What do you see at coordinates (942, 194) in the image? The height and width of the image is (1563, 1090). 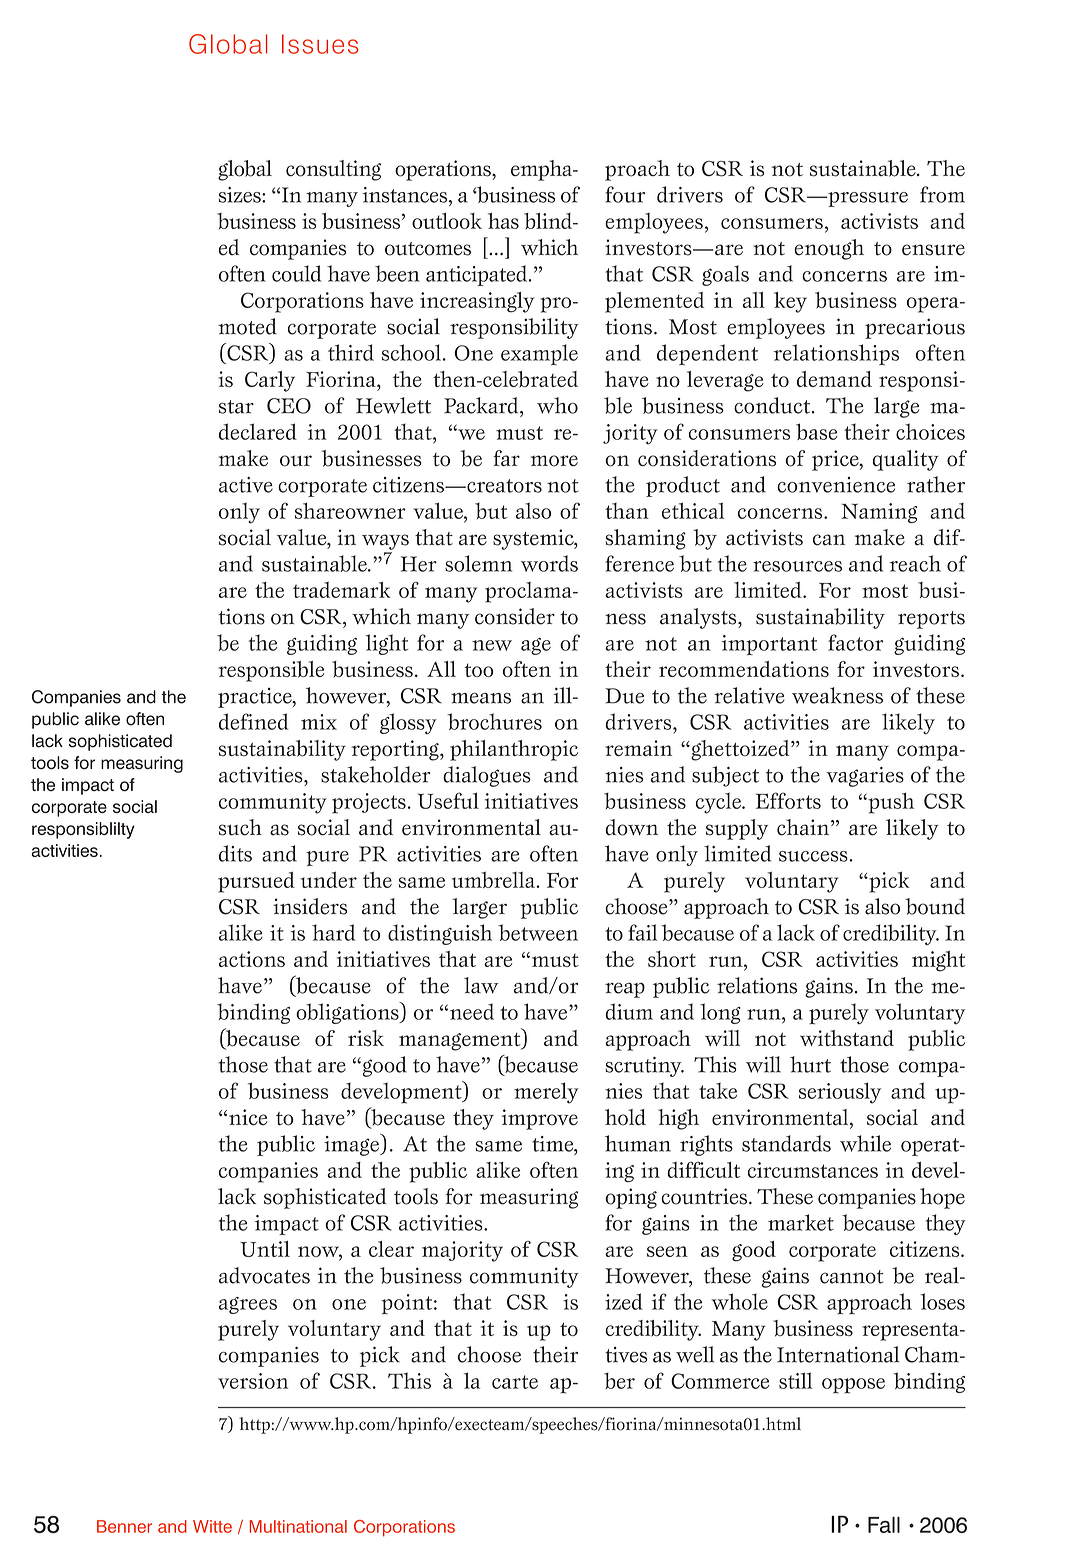 I see `from` at bounding box center [942, 194].
